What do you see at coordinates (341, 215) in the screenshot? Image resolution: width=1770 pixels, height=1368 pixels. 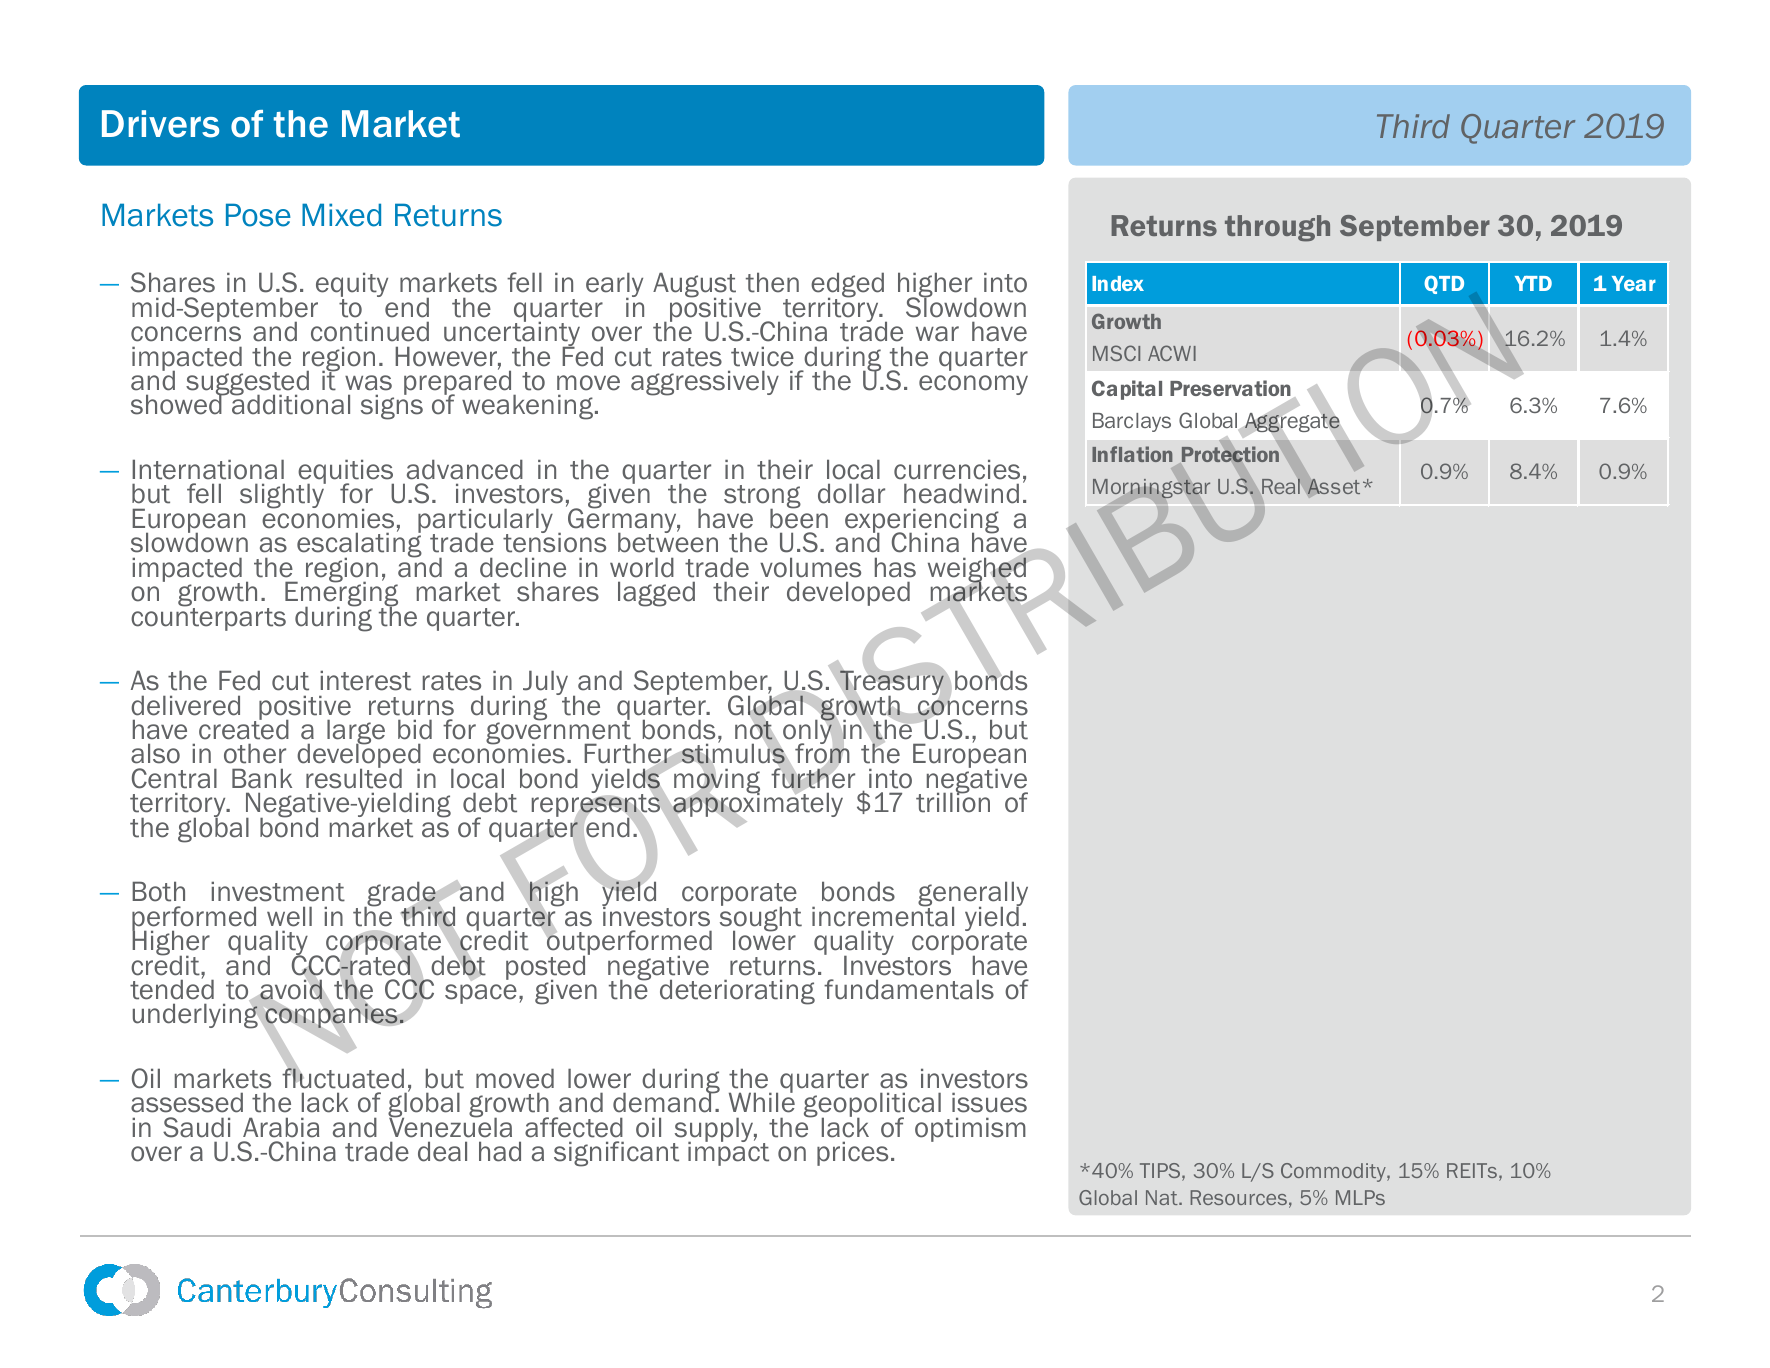 I see `Mixed` at bounding box center [341, 215].
